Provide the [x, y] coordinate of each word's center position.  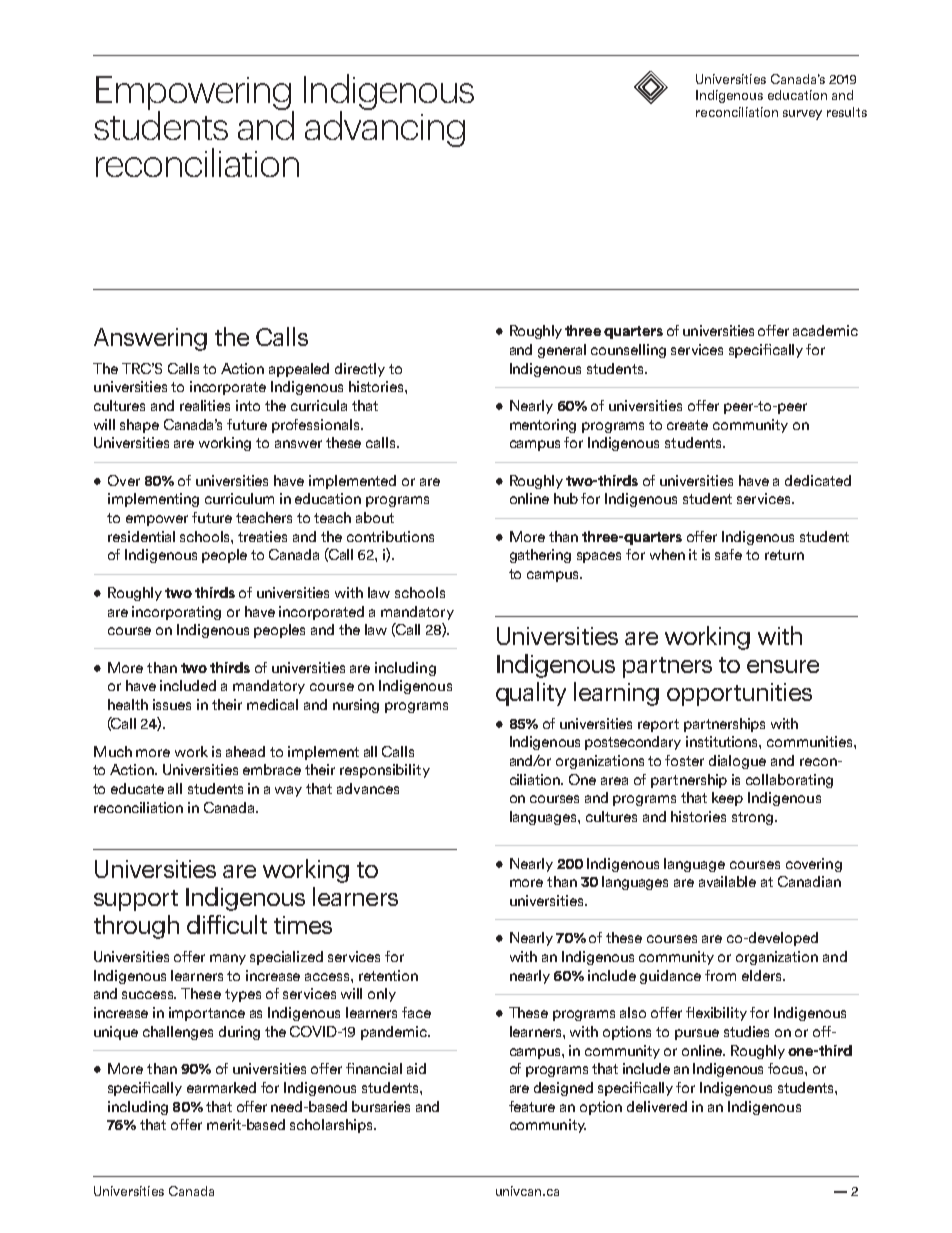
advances [368, 788]
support [136, 900]
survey [802, 115]
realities [205, 405]
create [687, 425]
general [562, 351]
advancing [385, 128]
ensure [783, 666]
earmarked [221, 1087]
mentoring [543, 426]
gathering [540, 556]
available [727, 881]
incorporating [176, 613]
